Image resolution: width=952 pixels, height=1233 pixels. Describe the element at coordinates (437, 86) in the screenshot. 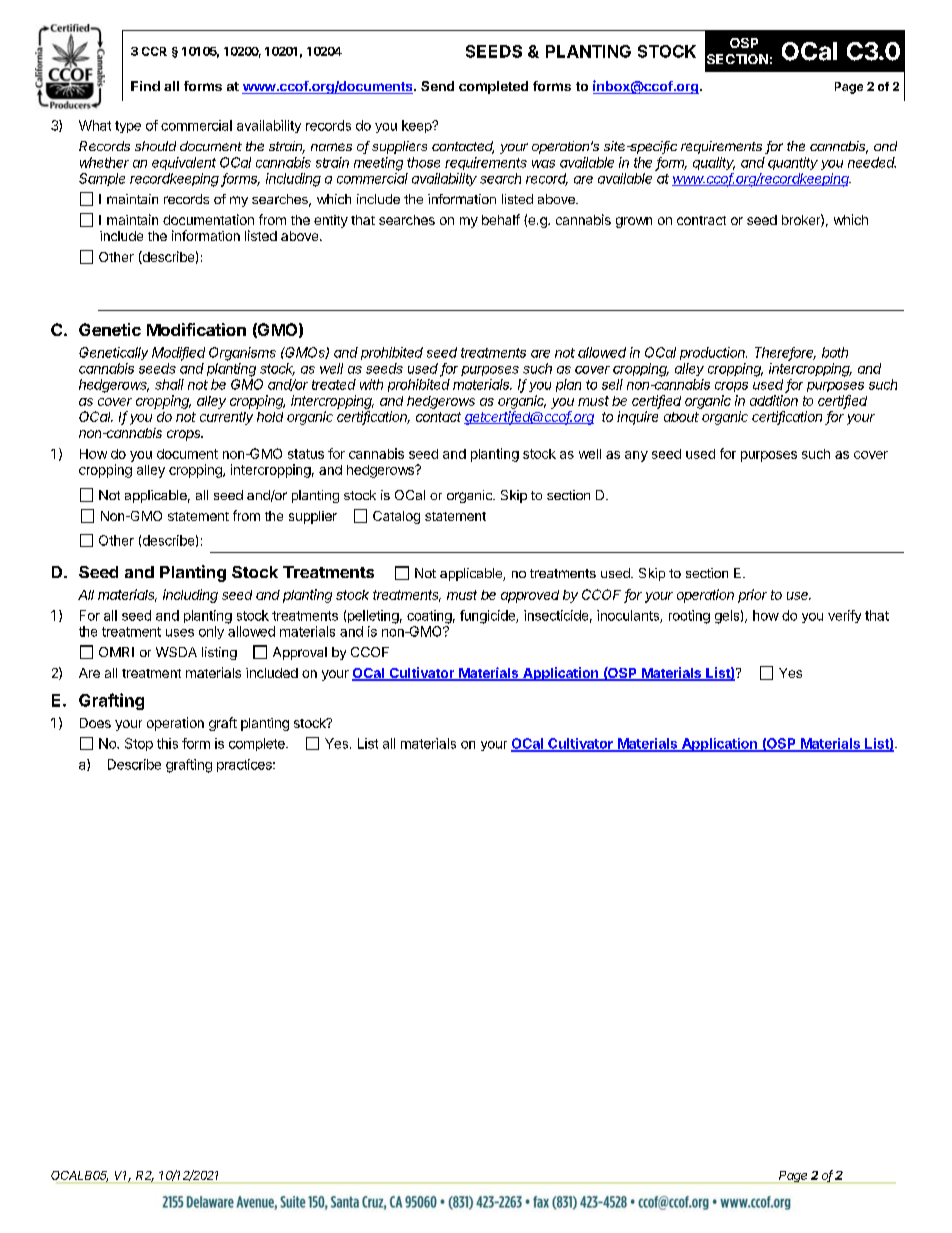

I see `Send` at that location.
